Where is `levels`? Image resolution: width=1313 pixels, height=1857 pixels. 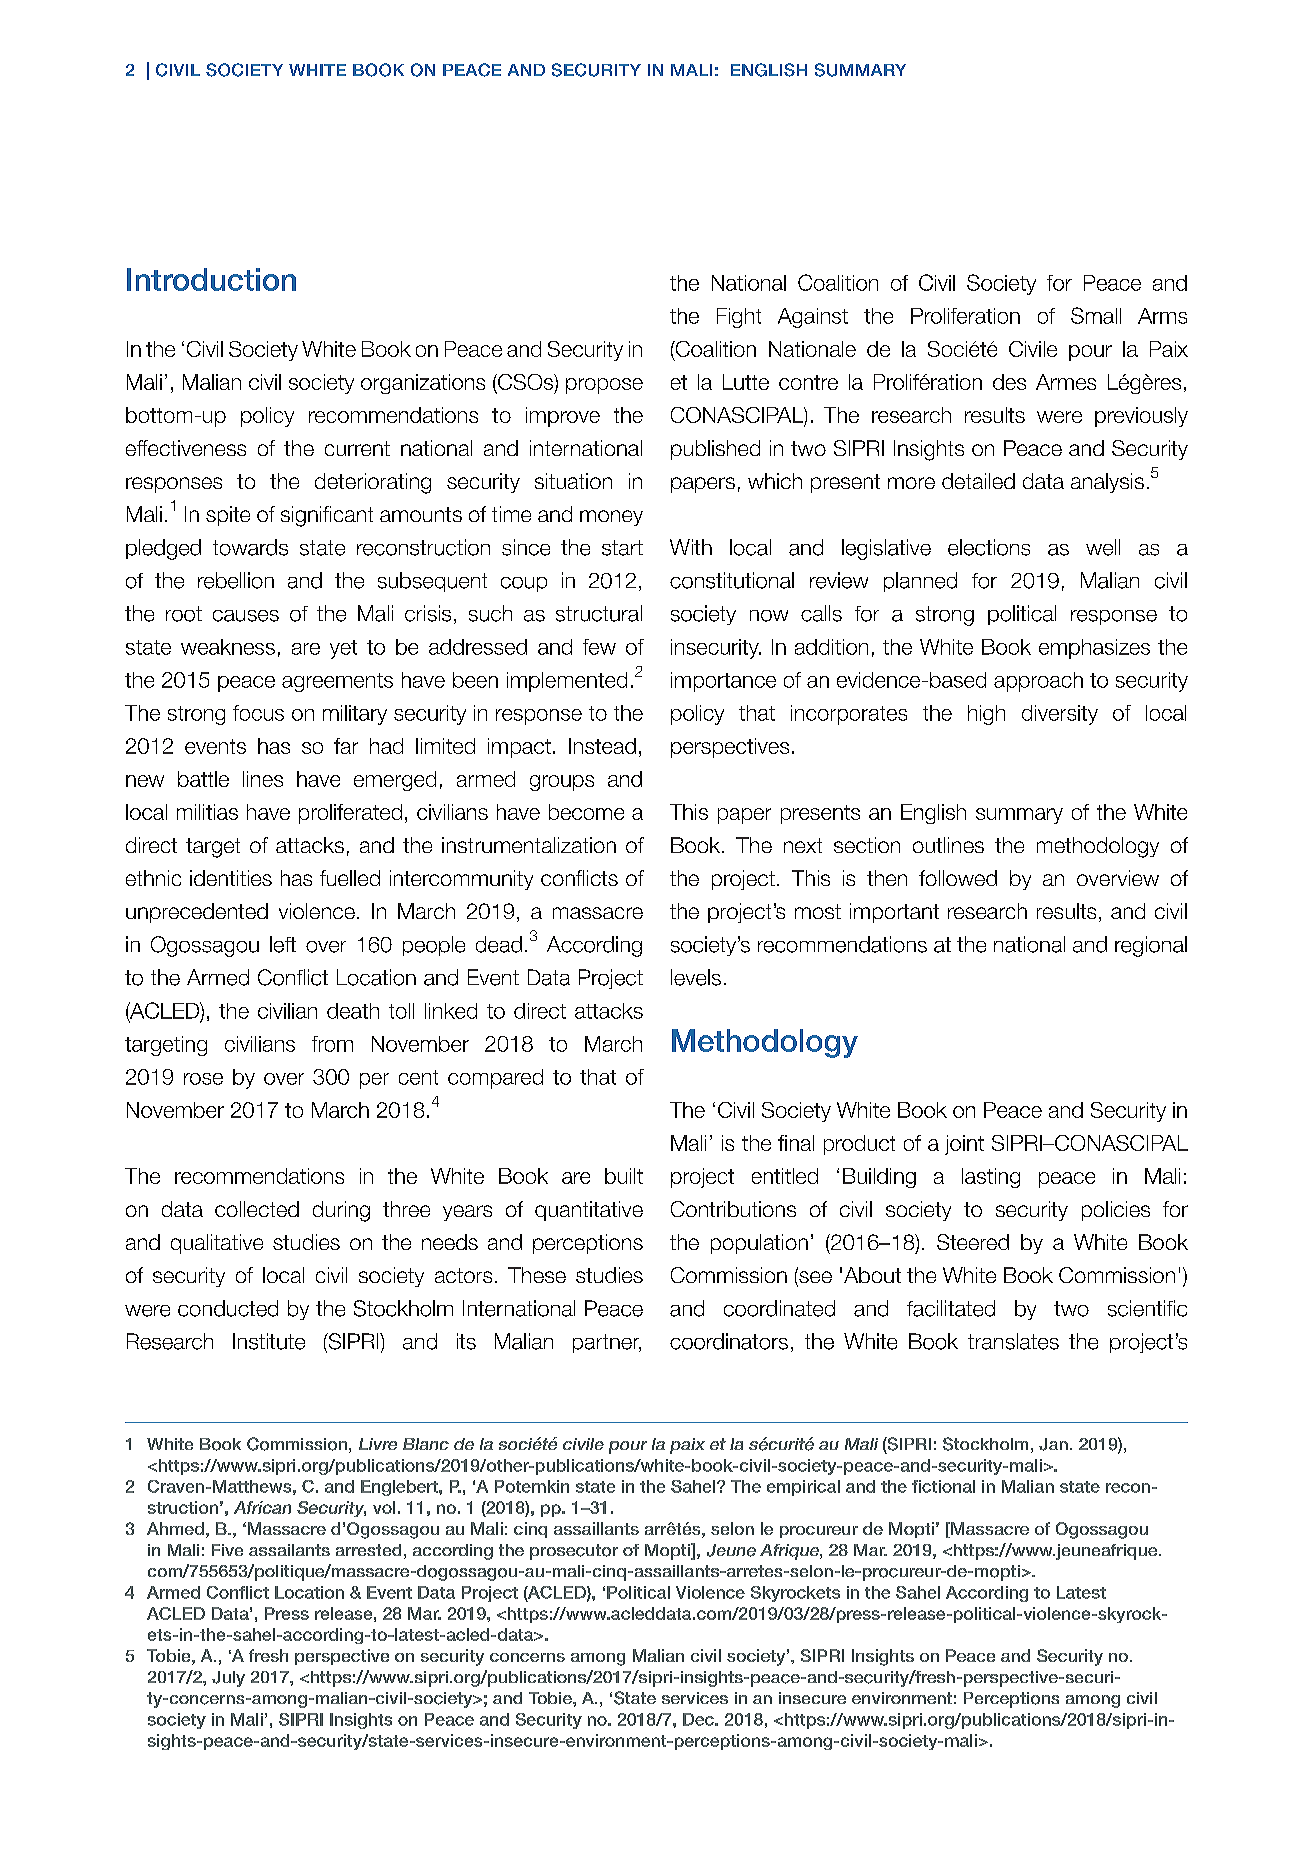 levels is located at coordinates (696, 977).
